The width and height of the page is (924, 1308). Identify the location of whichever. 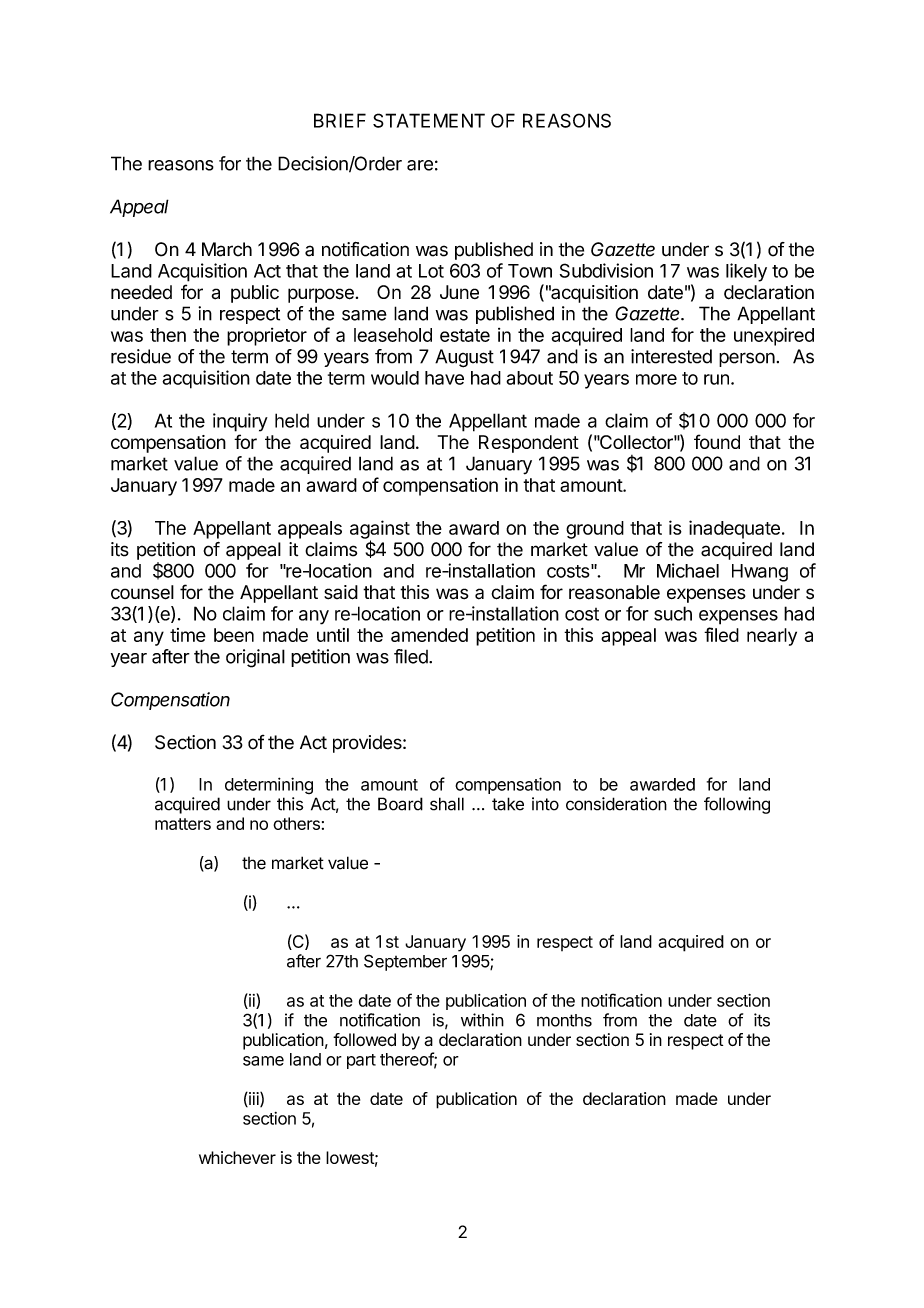
(237, 1157).
